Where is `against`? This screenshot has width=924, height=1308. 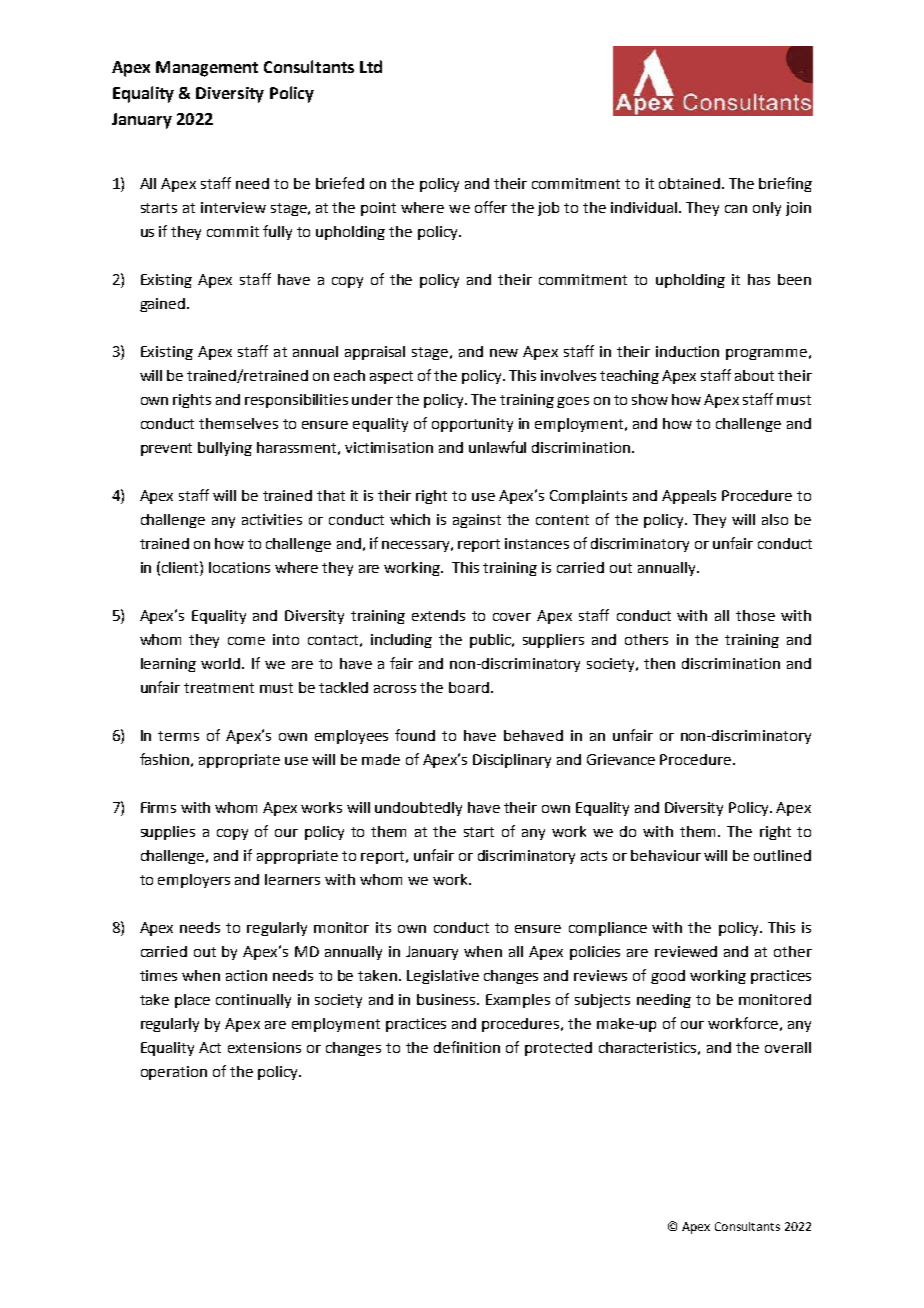 against is located at coordinates (477, 521).
